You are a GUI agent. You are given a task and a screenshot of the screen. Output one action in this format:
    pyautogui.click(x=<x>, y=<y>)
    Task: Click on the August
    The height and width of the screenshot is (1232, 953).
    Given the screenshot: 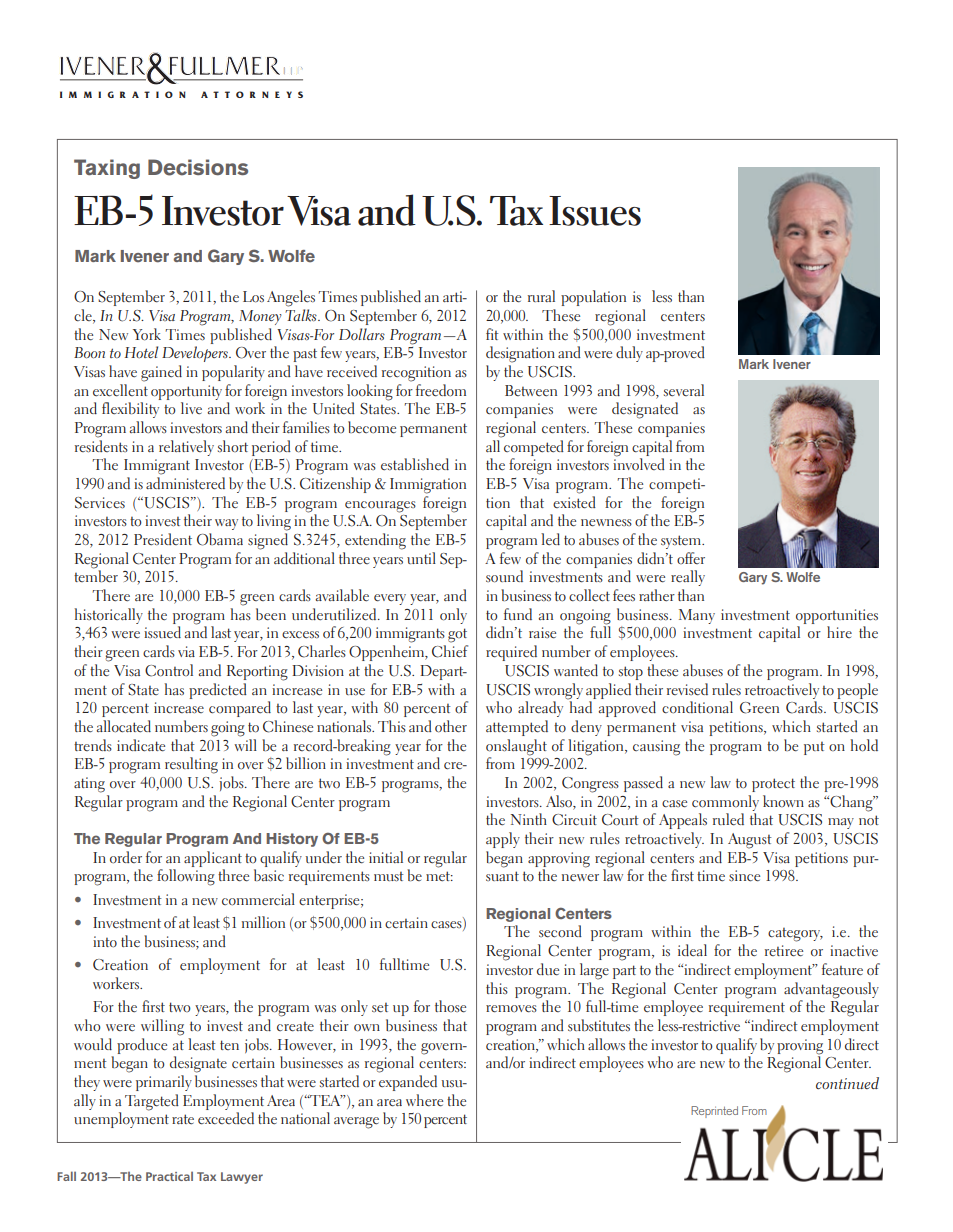 What is the action you would take?
    pyautogui.click(x=750, y=841)
